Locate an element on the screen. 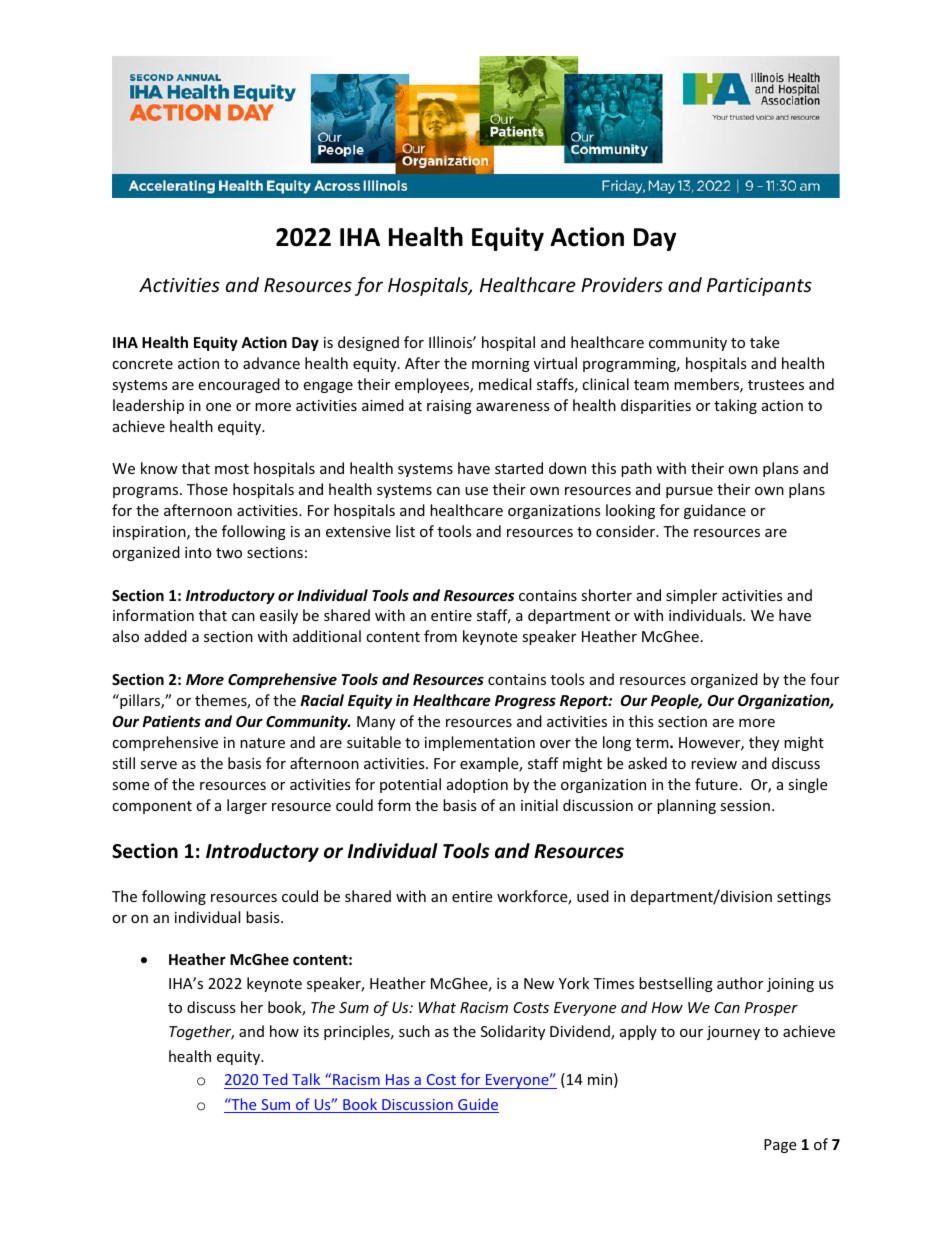 The width and height of the screenshot is (952, 1233). Page is located at coordinates (780, 1146).
